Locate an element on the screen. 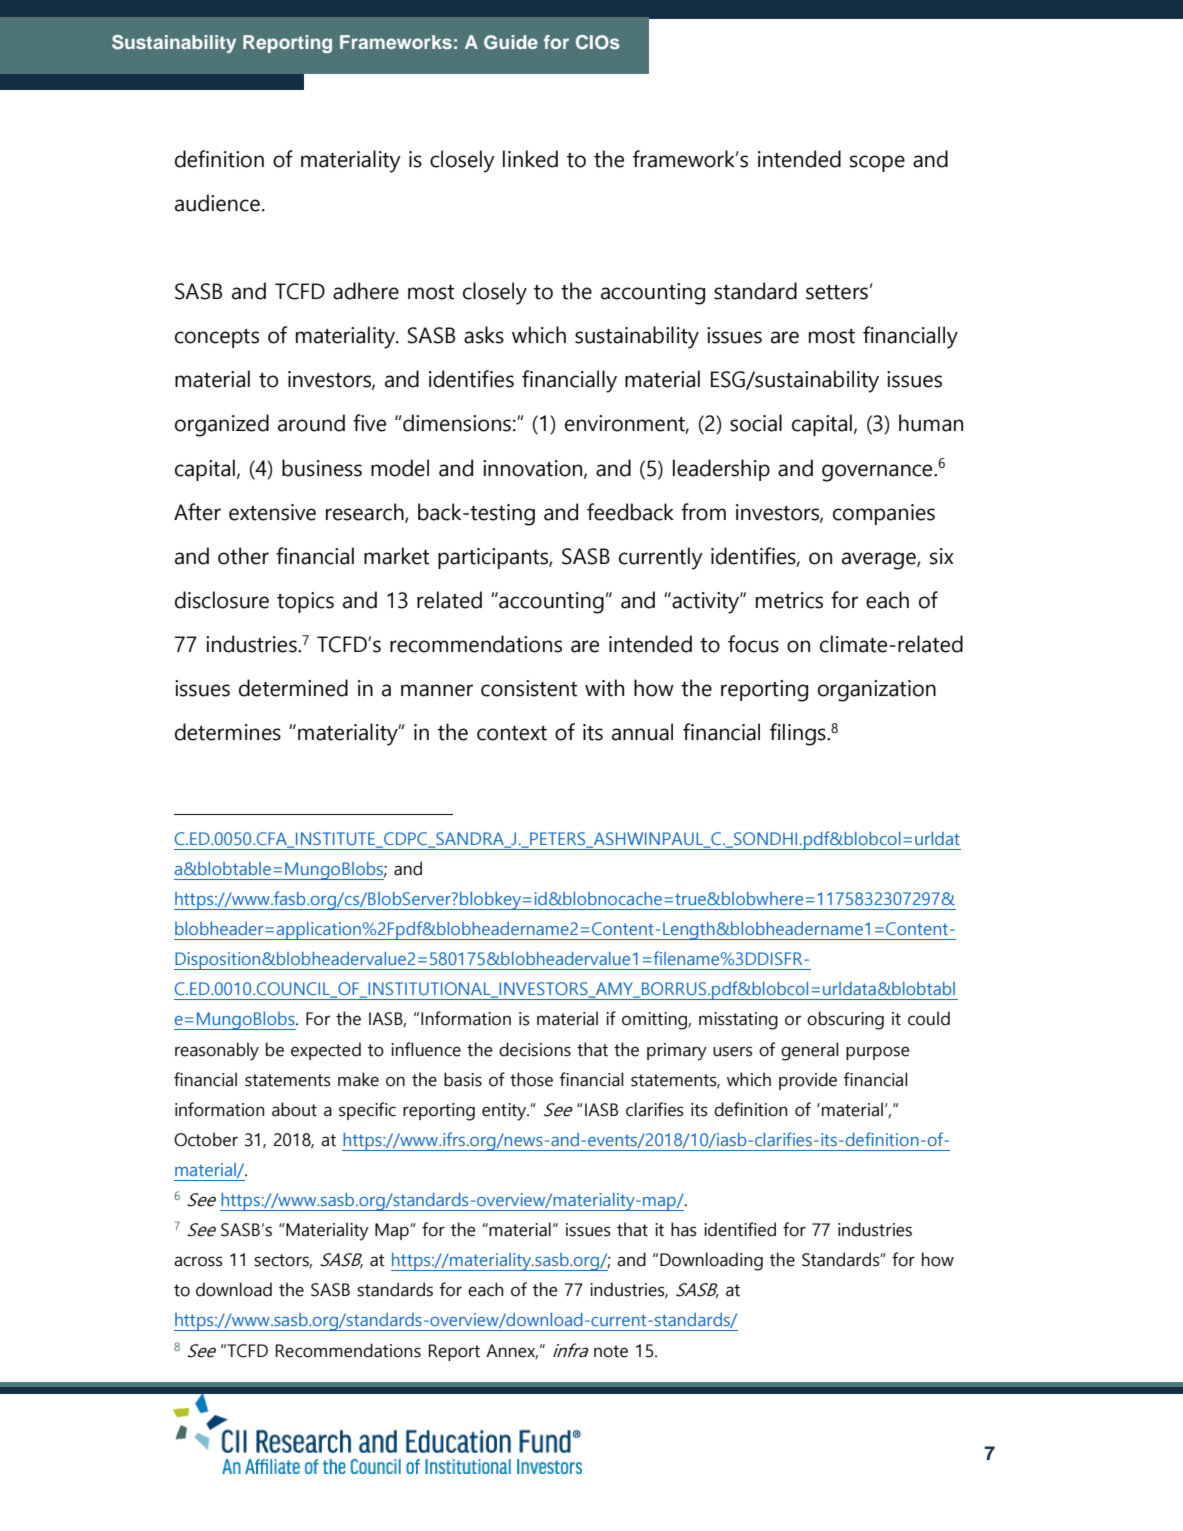 The width and height of the screenshot is (1183, 1531). with is located at coordinates (604, 688).
